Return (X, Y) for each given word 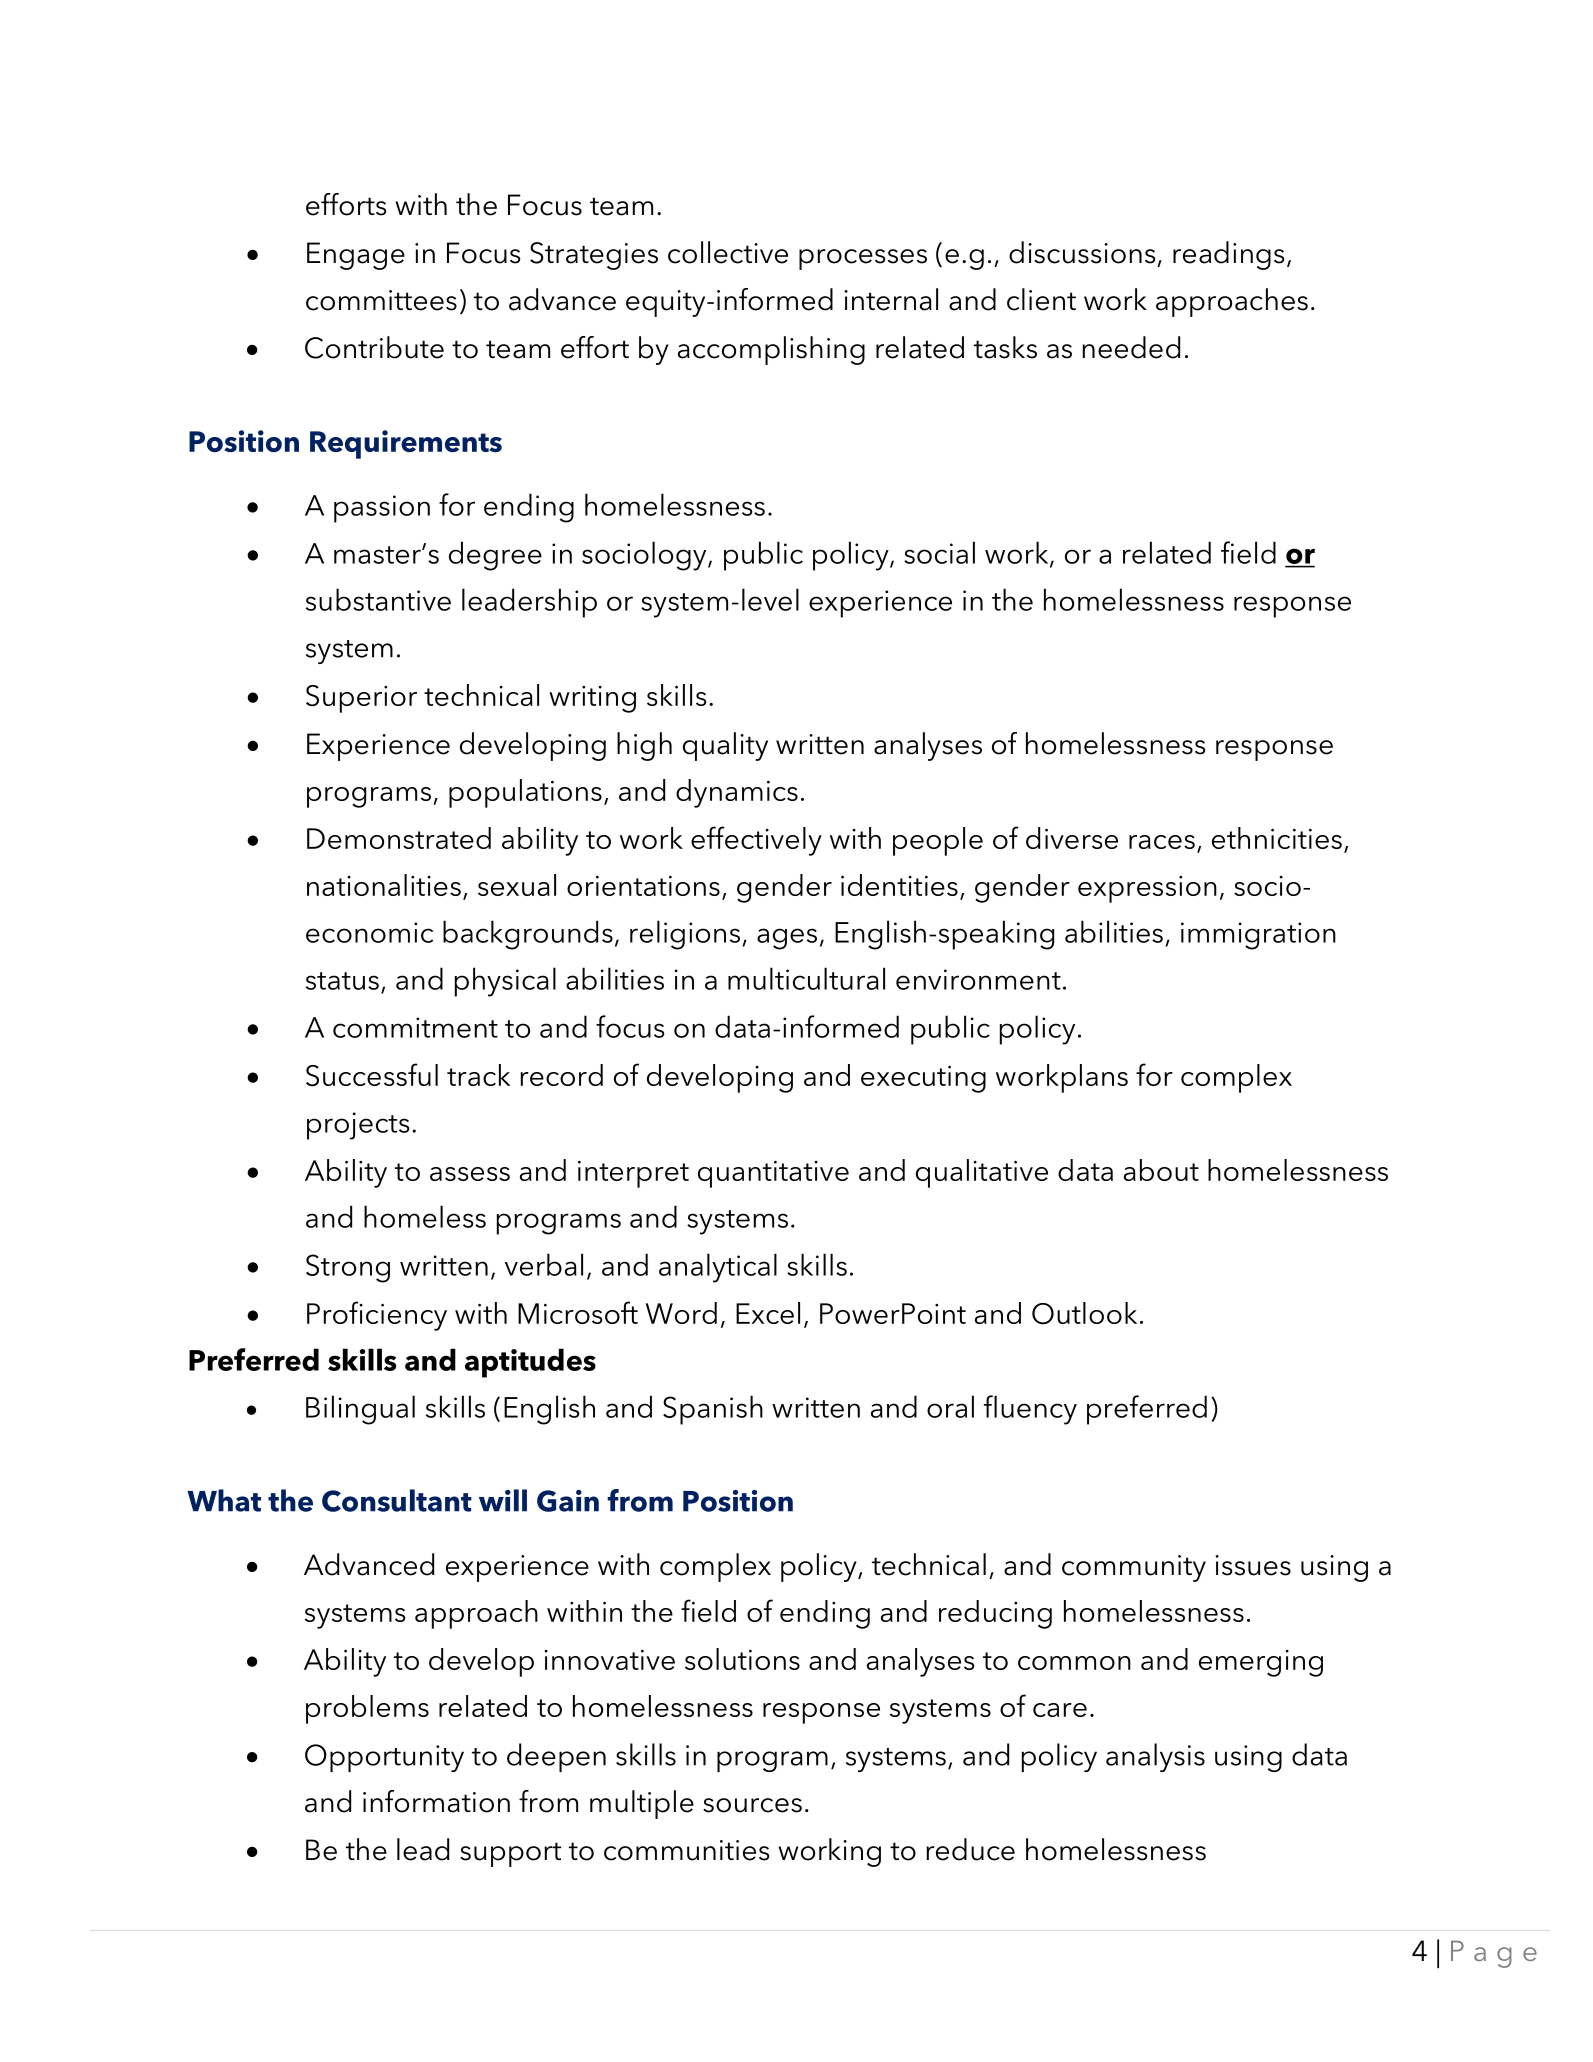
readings (1228, 255)
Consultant (397, 1500)
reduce (970, 1849)
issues (1253, 1565)
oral (950, 1406)
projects (358, 1126)
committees (381, 300)
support (510, 1854)
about (1161, 1170)
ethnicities (1277, 838)
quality (725, 746)
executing (923, 1079)
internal (891, 299)
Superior (361, 699)
